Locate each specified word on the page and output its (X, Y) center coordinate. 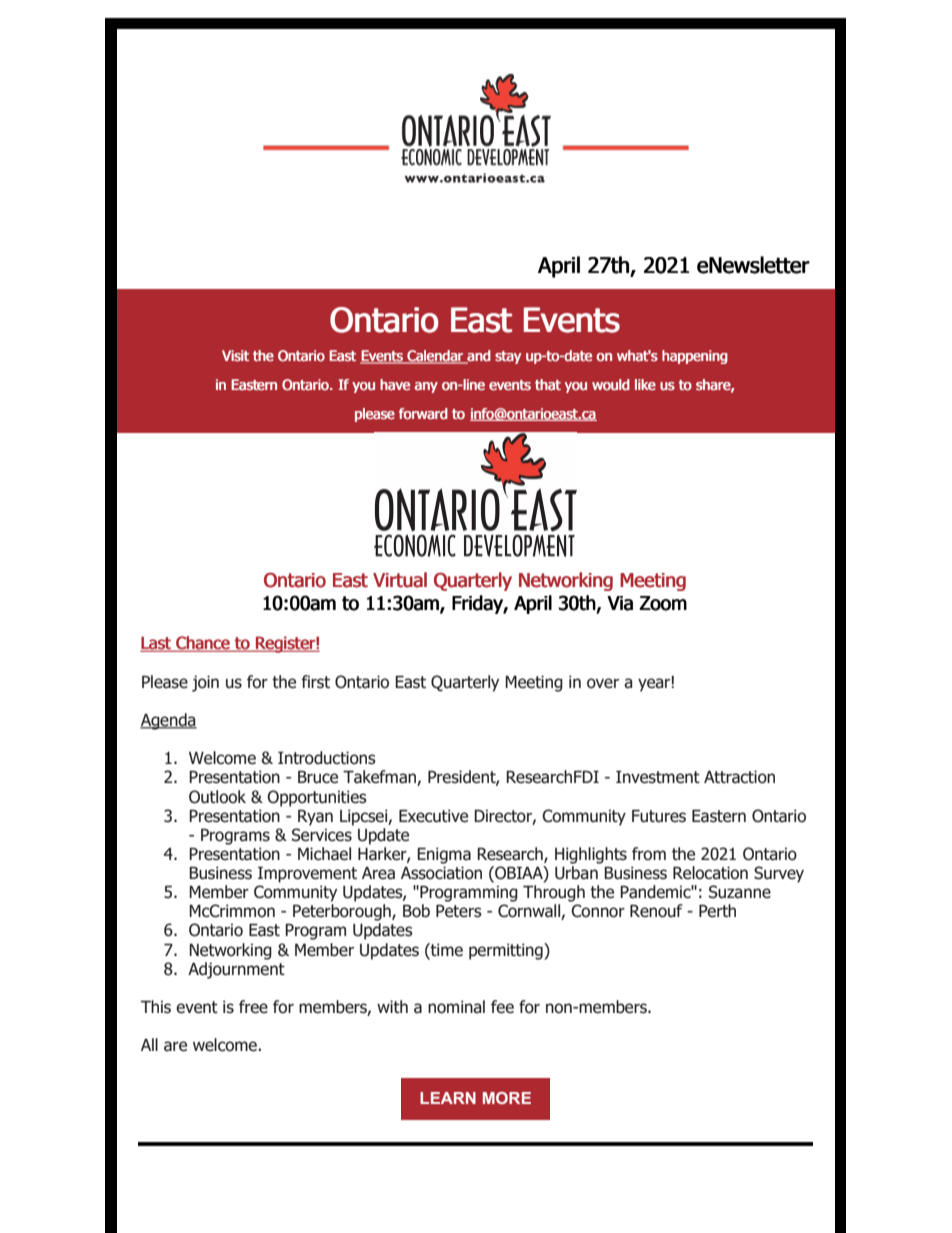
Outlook (217, 797)
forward (423, 414)
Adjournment (236, 969)
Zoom (663, 603)
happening (695, 357)
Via (620, 603)
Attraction (739, 777)
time (446, 950)
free (253, 1007)
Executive (433, 816)
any (426, 387)
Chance (203, 644)
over (603, 683)
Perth (717, 911)
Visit (235, 356)
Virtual (400, 580)
